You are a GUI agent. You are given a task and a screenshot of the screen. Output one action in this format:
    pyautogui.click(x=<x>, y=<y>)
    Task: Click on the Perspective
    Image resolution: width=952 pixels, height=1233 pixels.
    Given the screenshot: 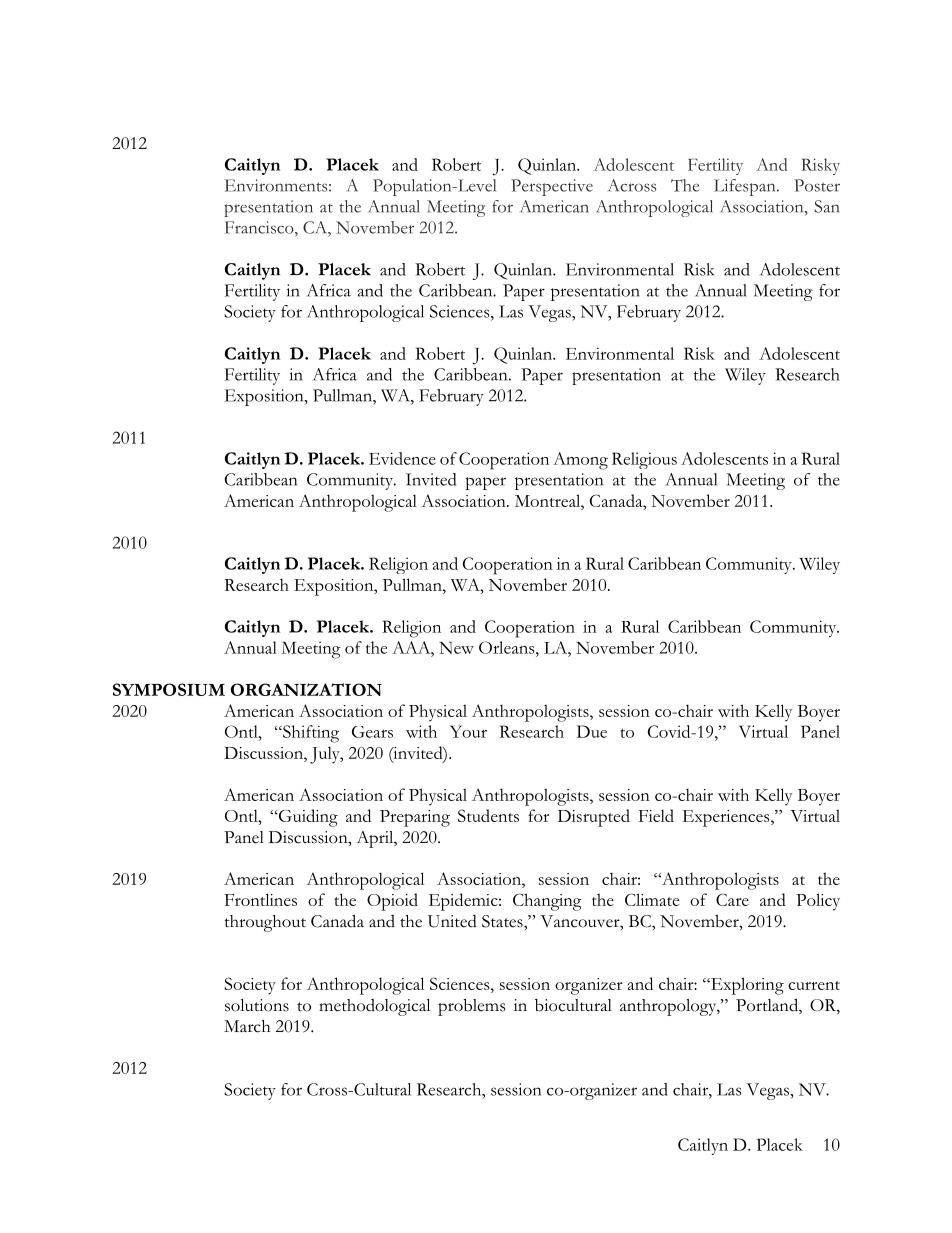 What is the action you would take?
    pyautogui.click(x=552, y=187)
